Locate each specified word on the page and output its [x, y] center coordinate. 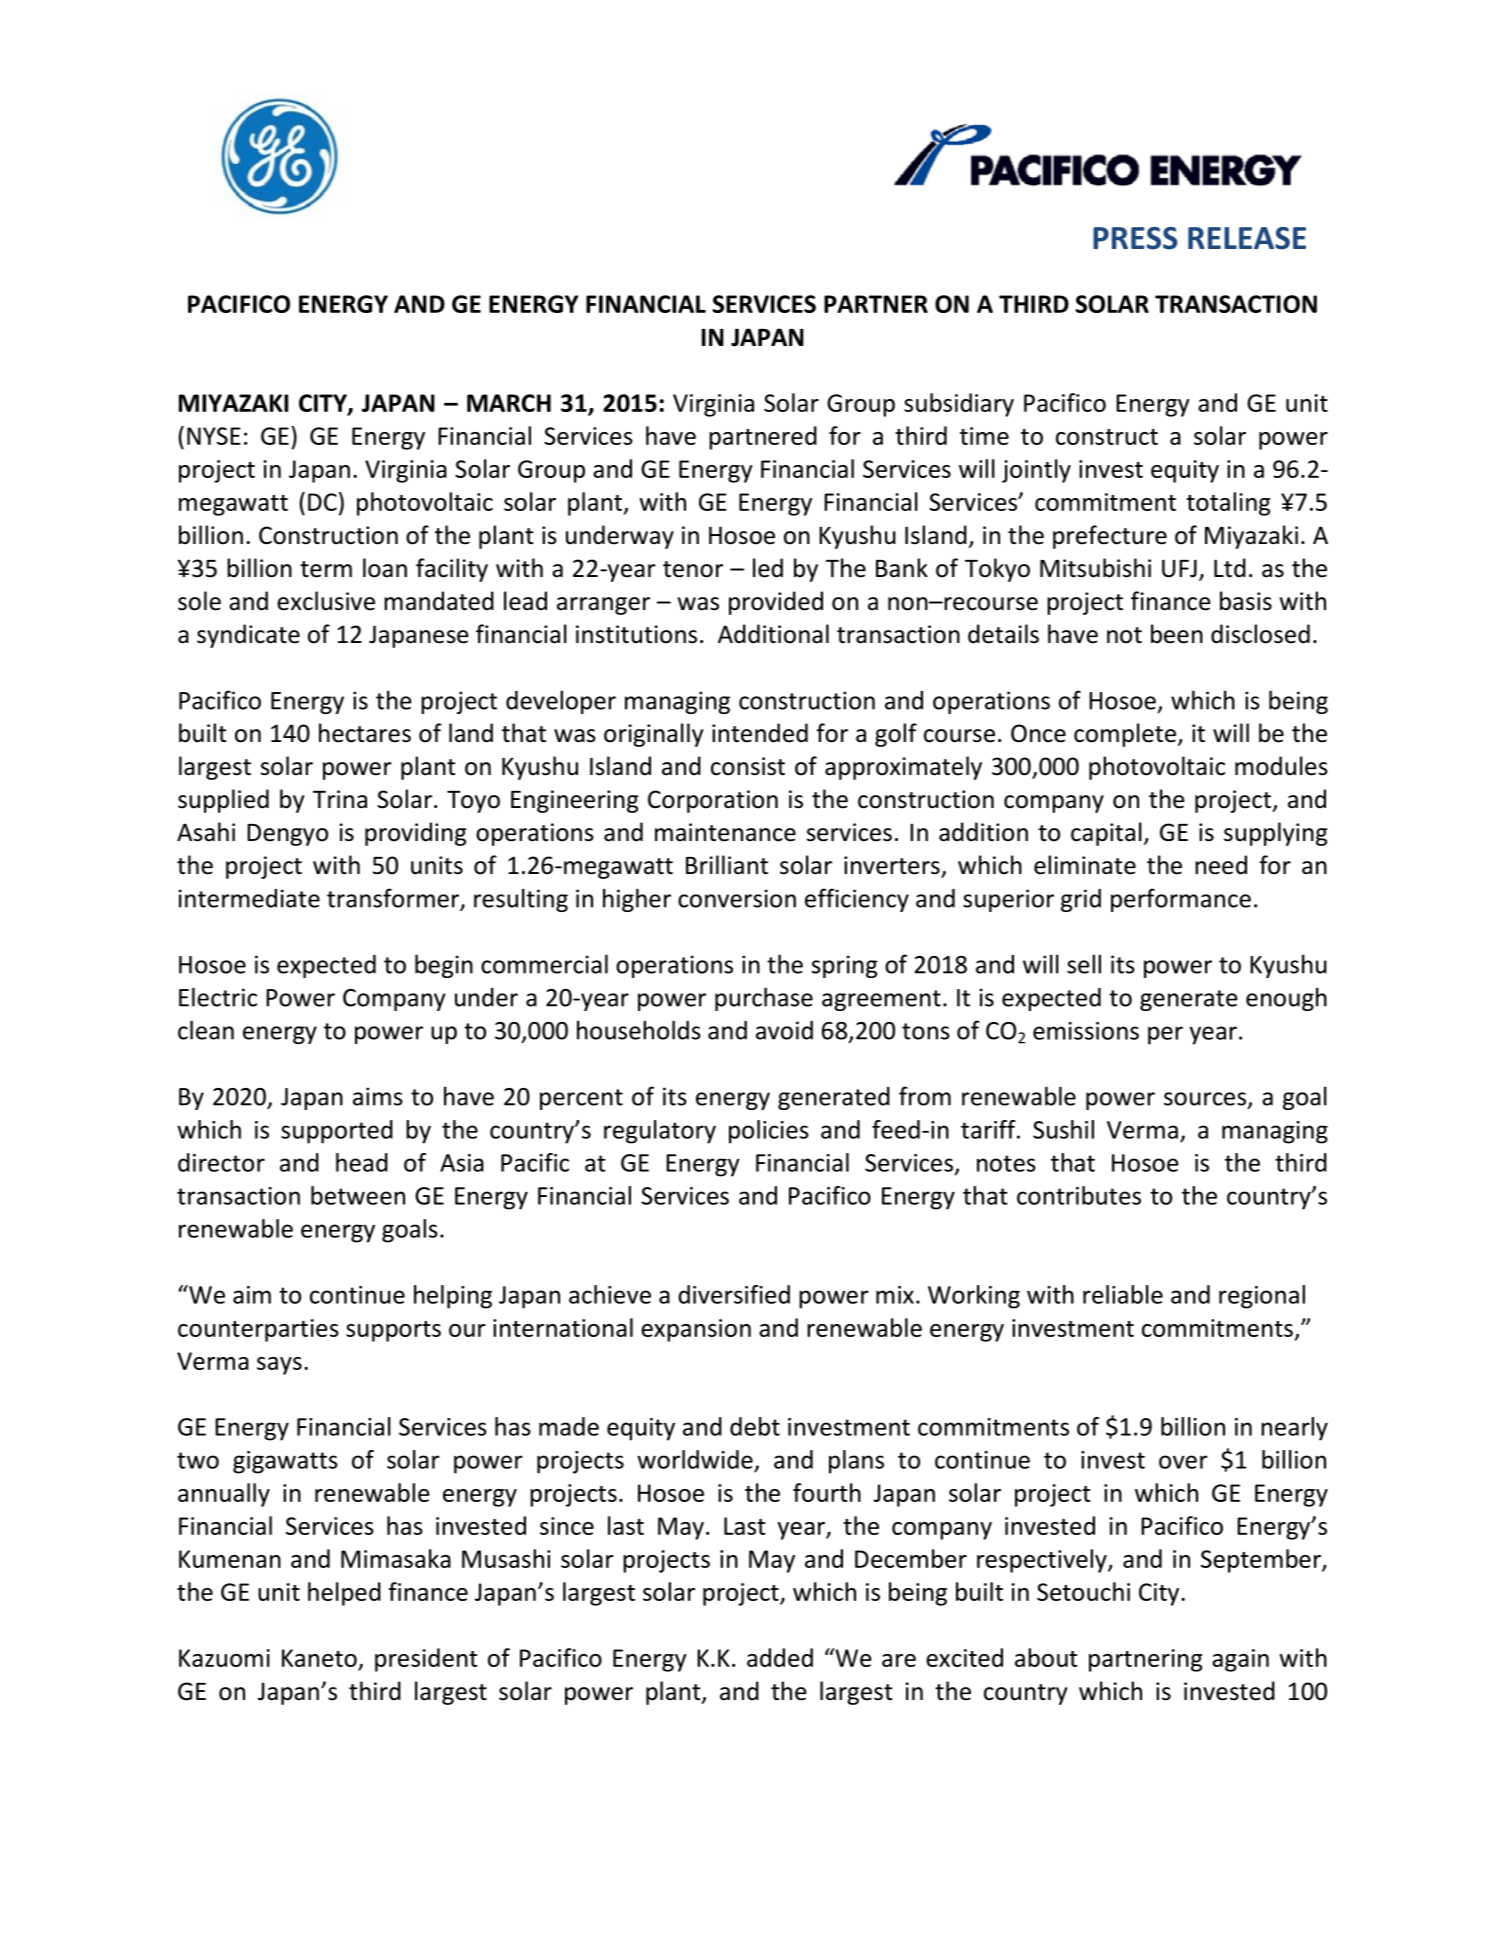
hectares [365, 733]
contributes [1079, 1195]
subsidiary [959, 405]
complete [1125, 735]
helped [344, 1594]
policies [769, 1132]
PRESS [1135, 238]
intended [760, 733]
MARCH [509, 403]
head [362, 1162]
